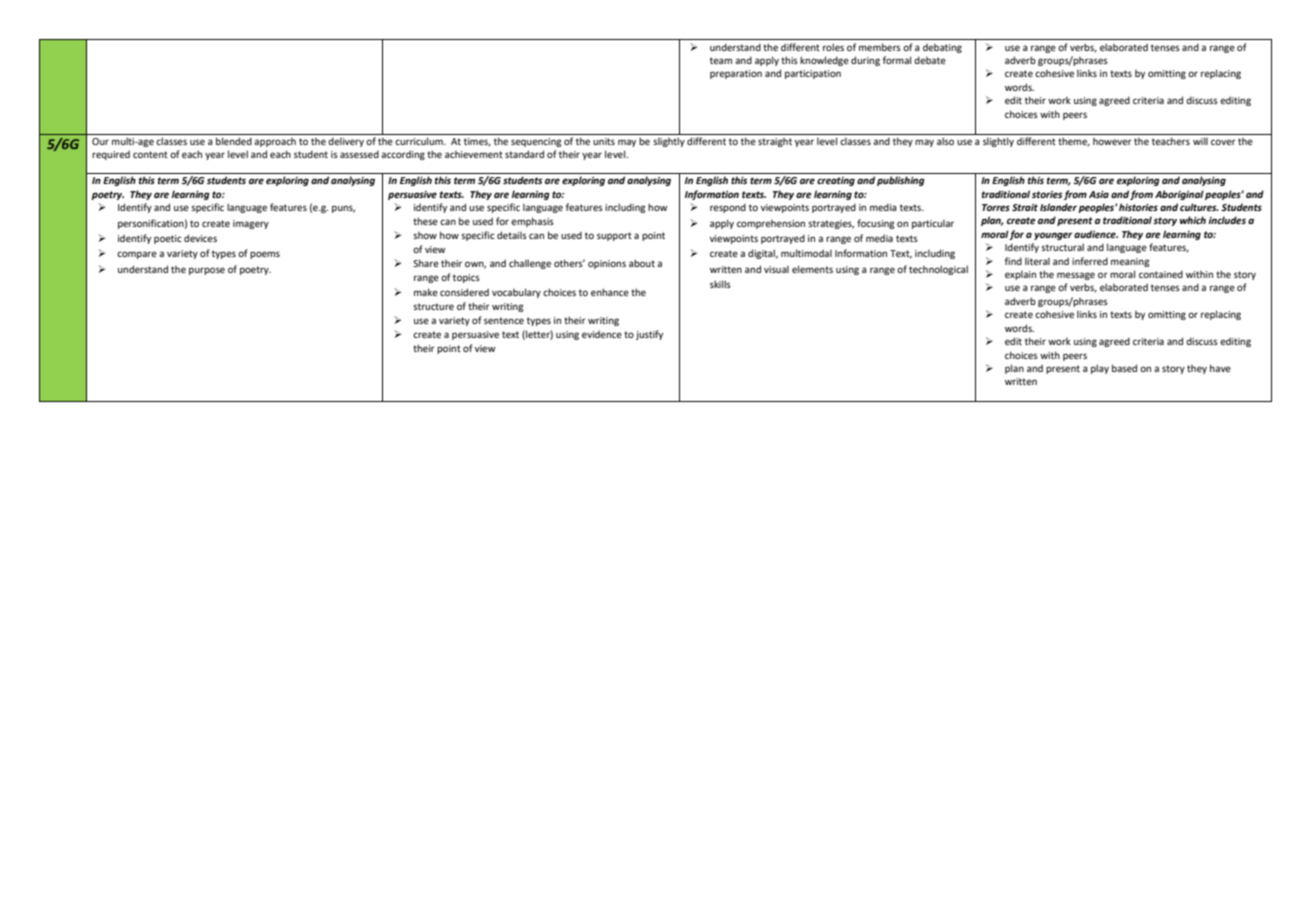 The height and width of the page is (924, 1308). I want to click on about, so click(642, 263).
